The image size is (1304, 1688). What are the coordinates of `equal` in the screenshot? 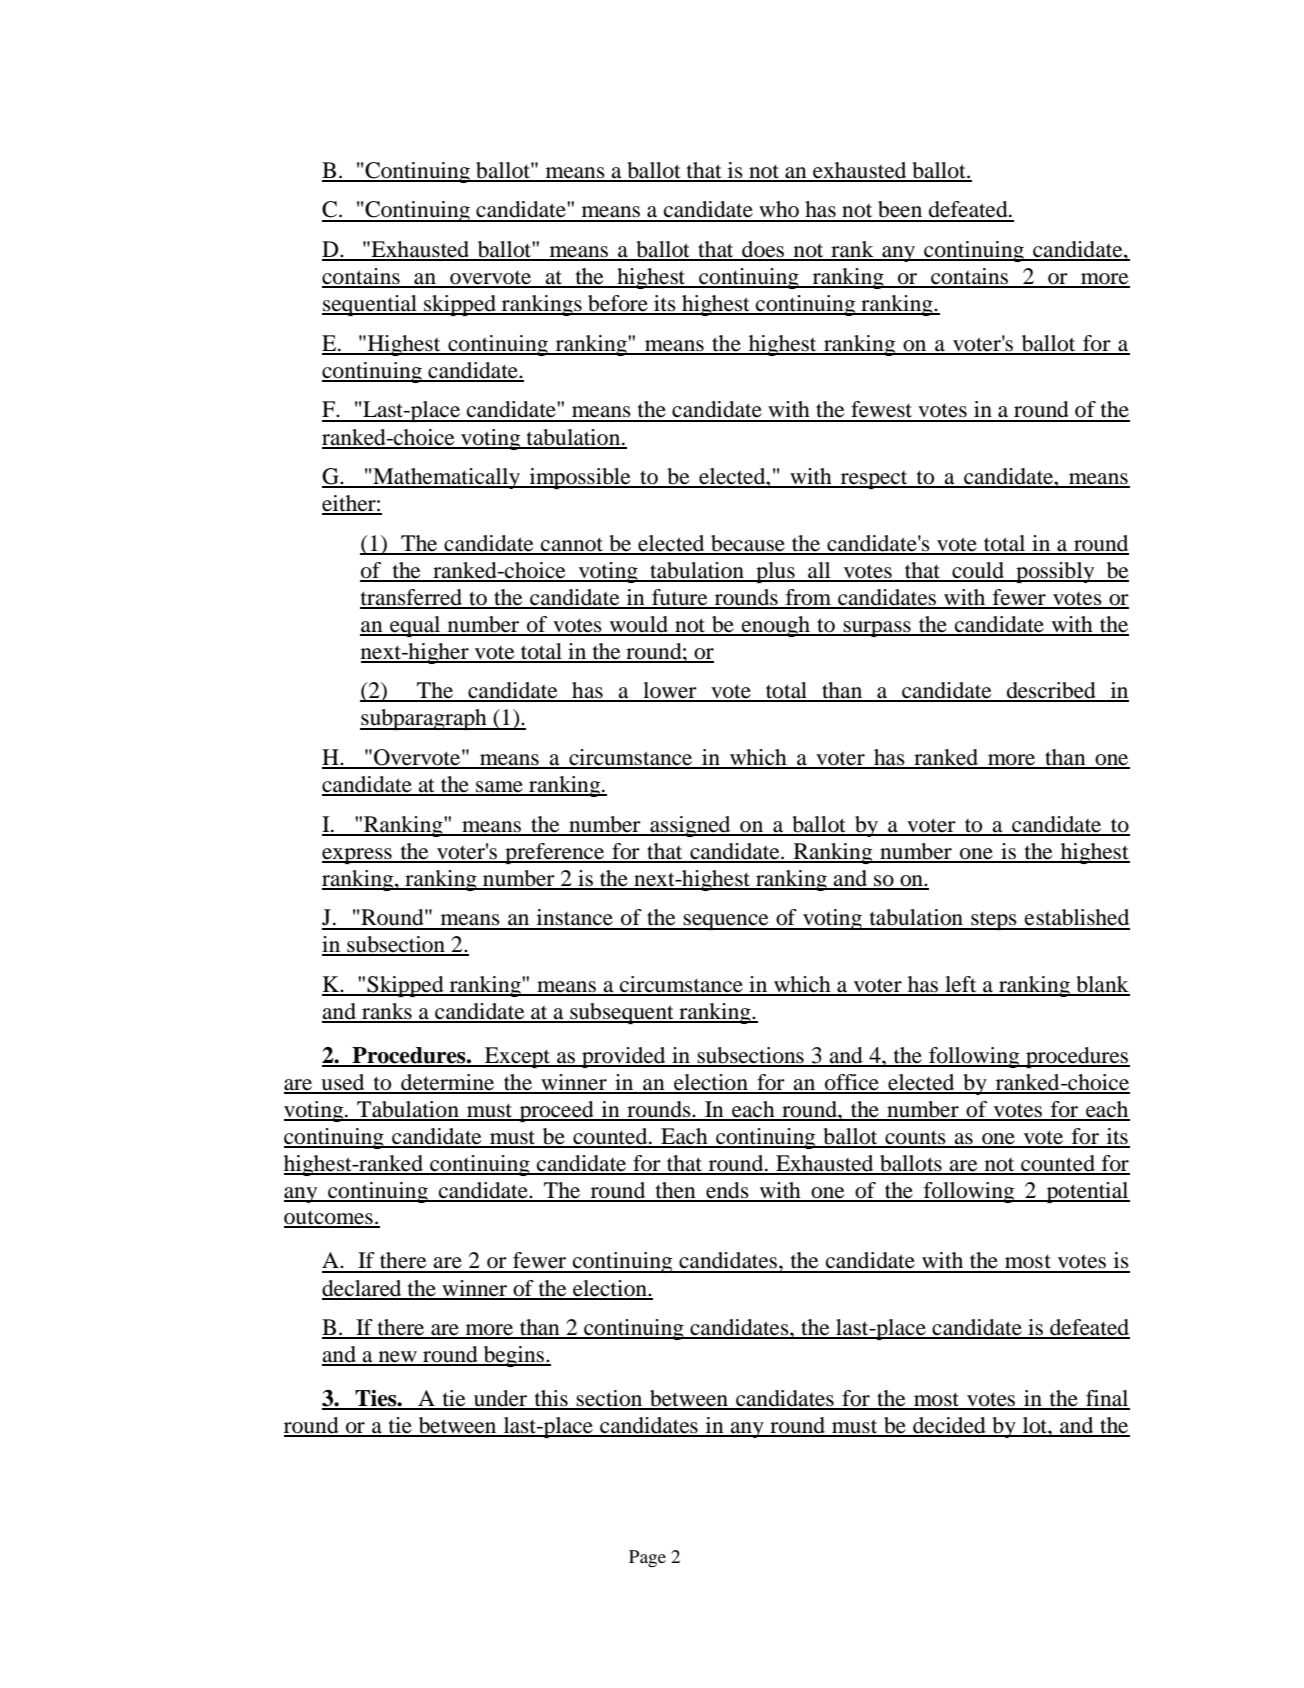 It's located at (415, 626).
